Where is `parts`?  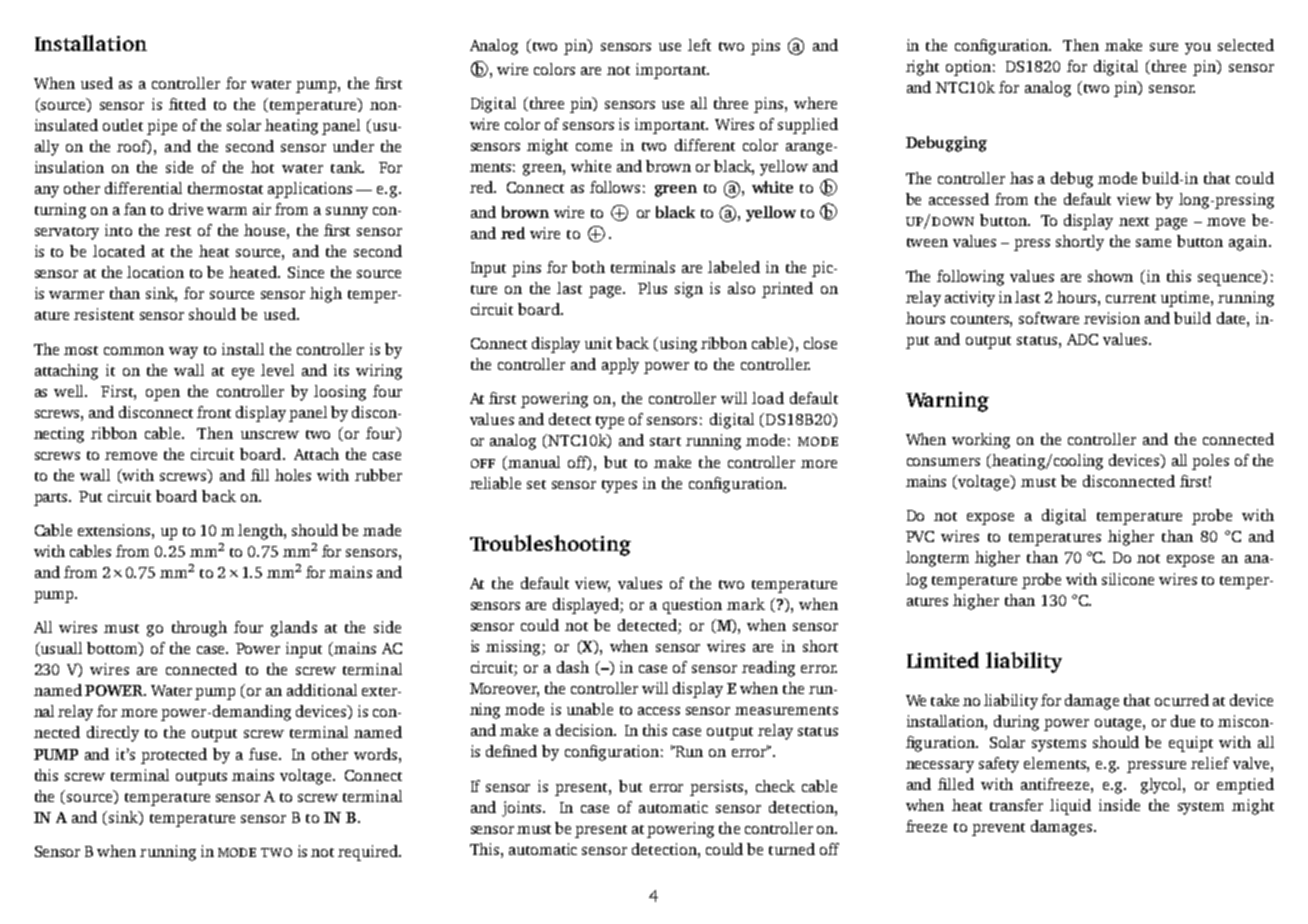
parts is located at coordinates (52, 499).
